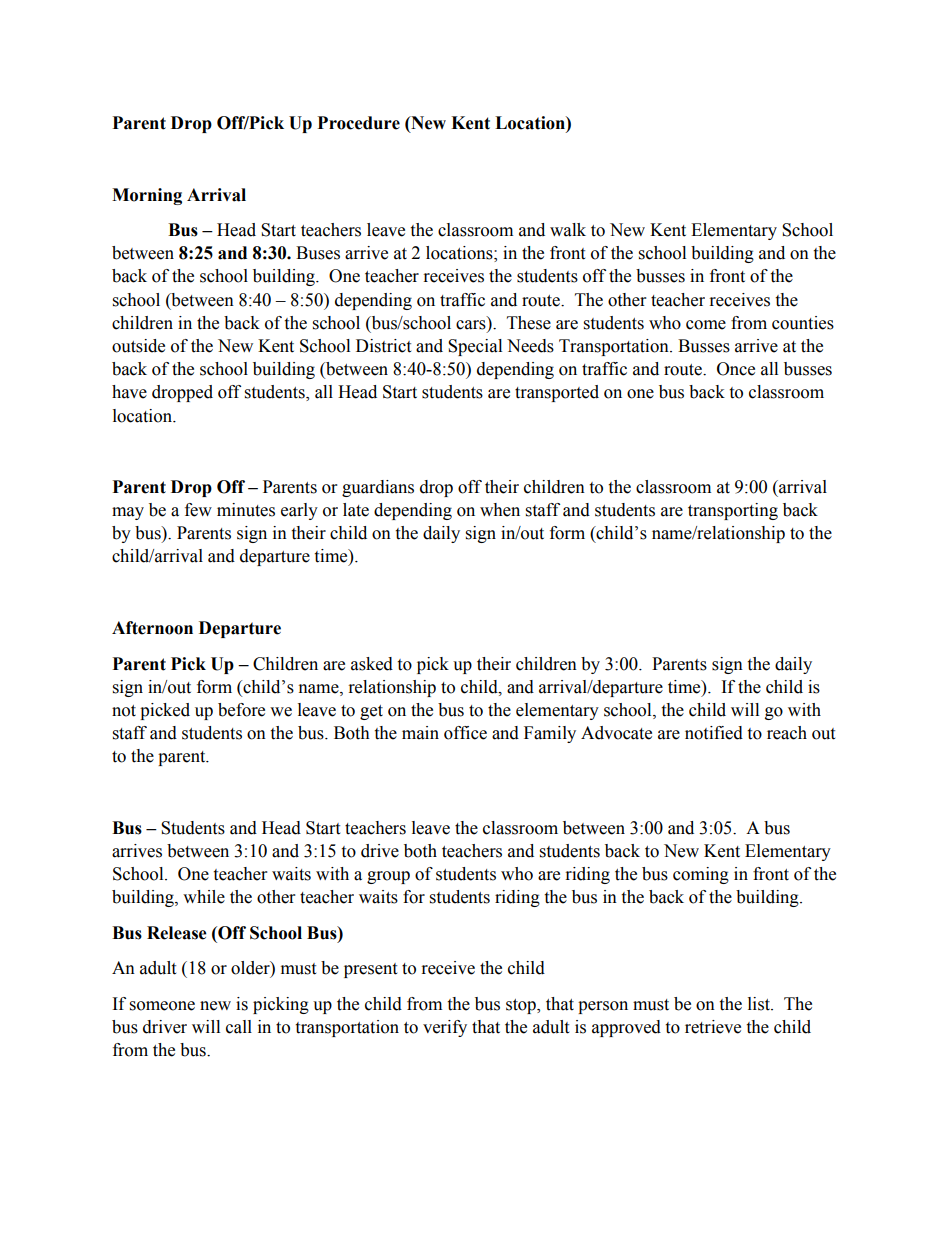  Describe the element at coordinates (147, 196) in the image. I see `Morning` at that location.
